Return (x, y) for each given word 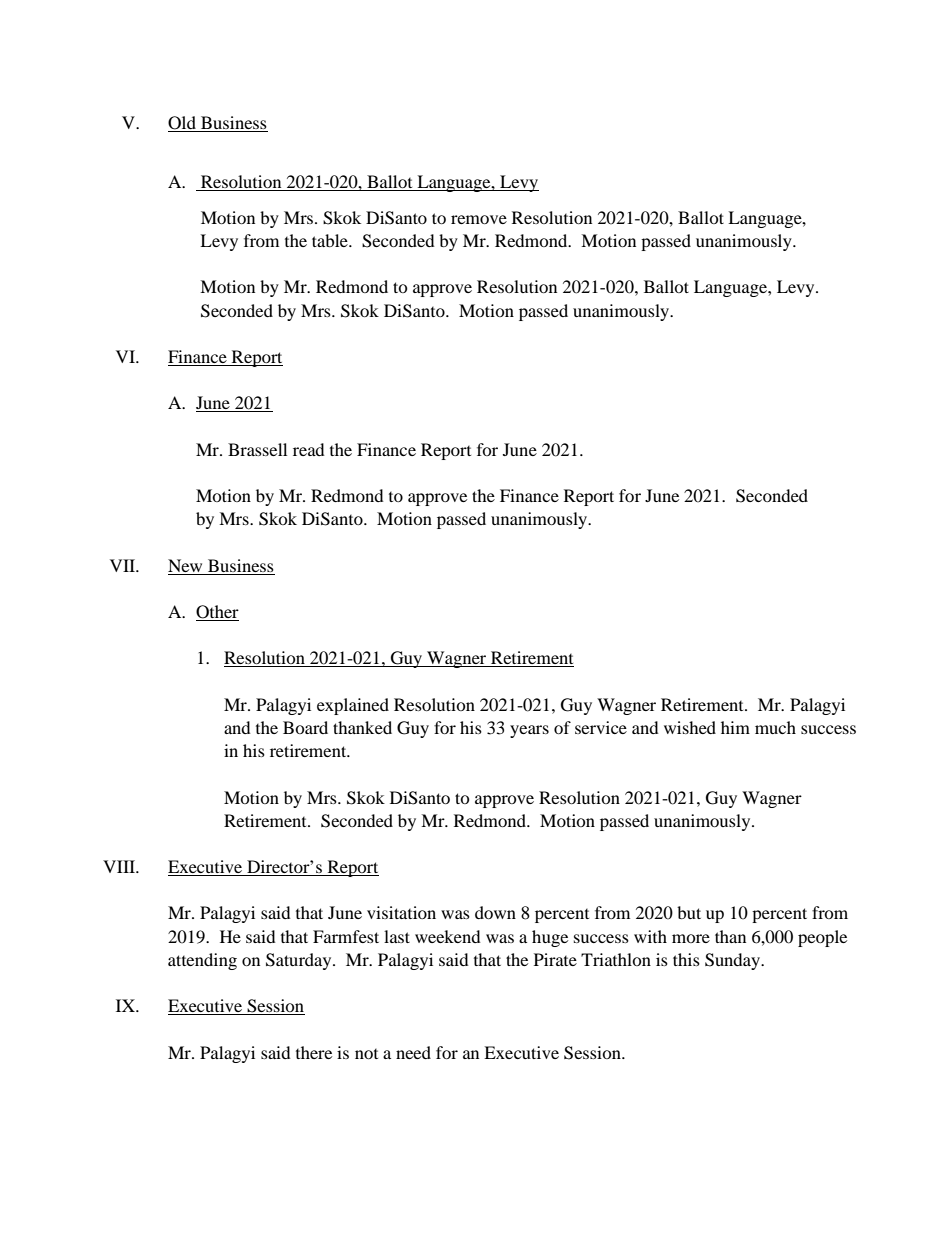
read (309, 449)
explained (353, 706)
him (735, 727)
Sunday (733, 961)
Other (217, 613)
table (331, 240)
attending (202, 961)
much (775, 727)
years (529, 731)
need (413, 1052)
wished (690, 727)
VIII (120, 866)
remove (479, 219)
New (185, 565)
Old (183, 124)
